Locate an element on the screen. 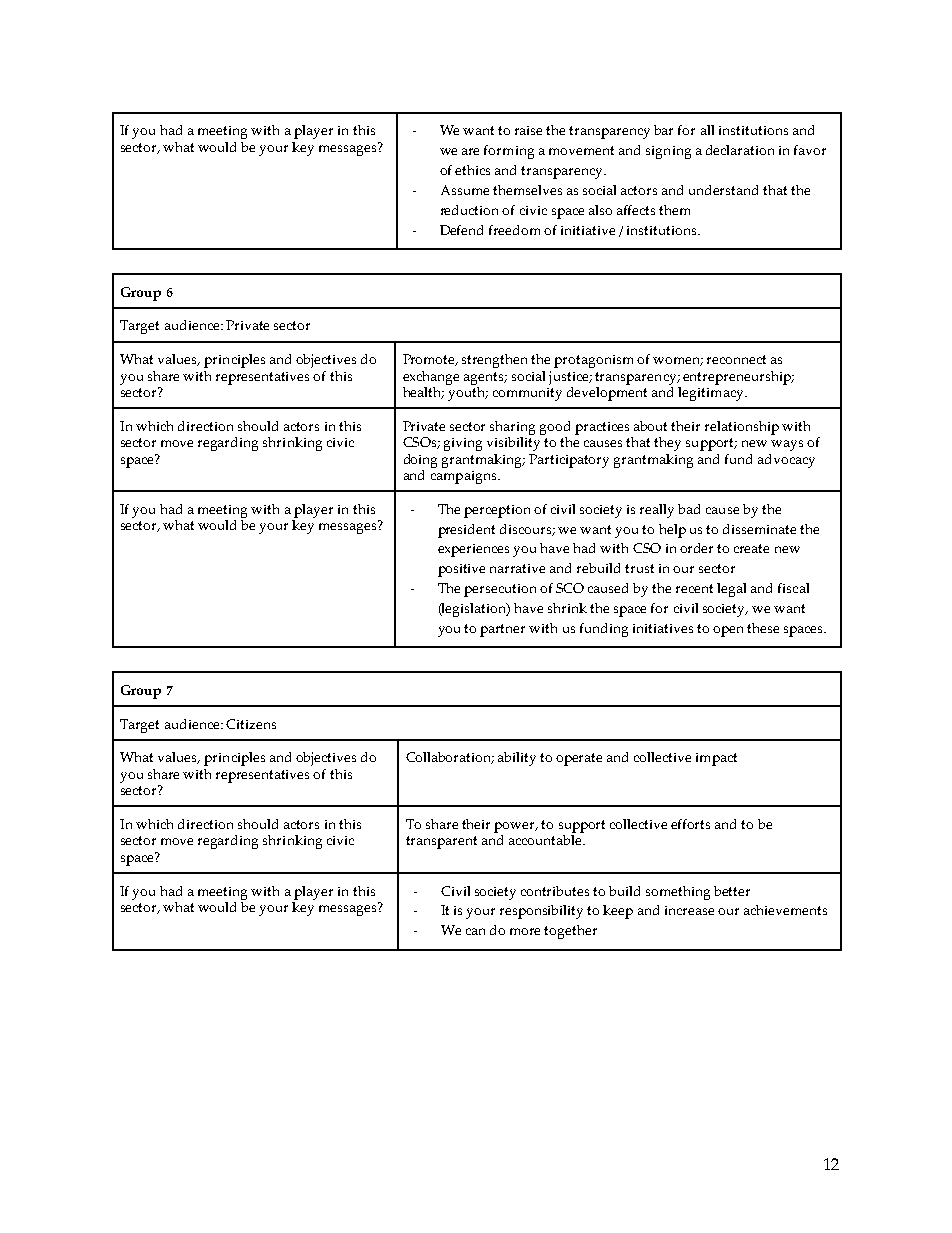  forming is located at coordinates (509, 152).
